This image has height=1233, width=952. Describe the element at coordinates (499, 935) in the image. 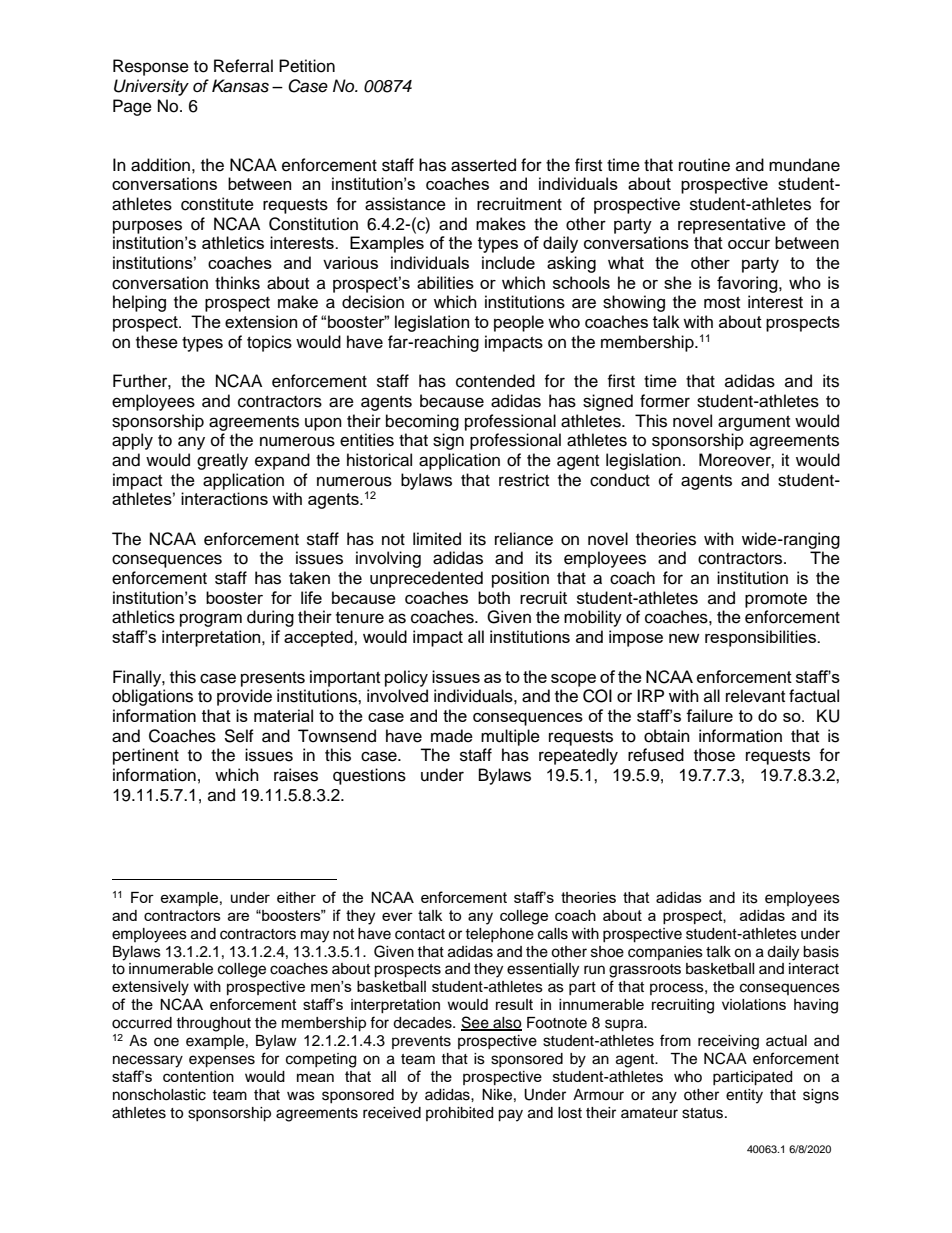

I see `telephone` at that location.
